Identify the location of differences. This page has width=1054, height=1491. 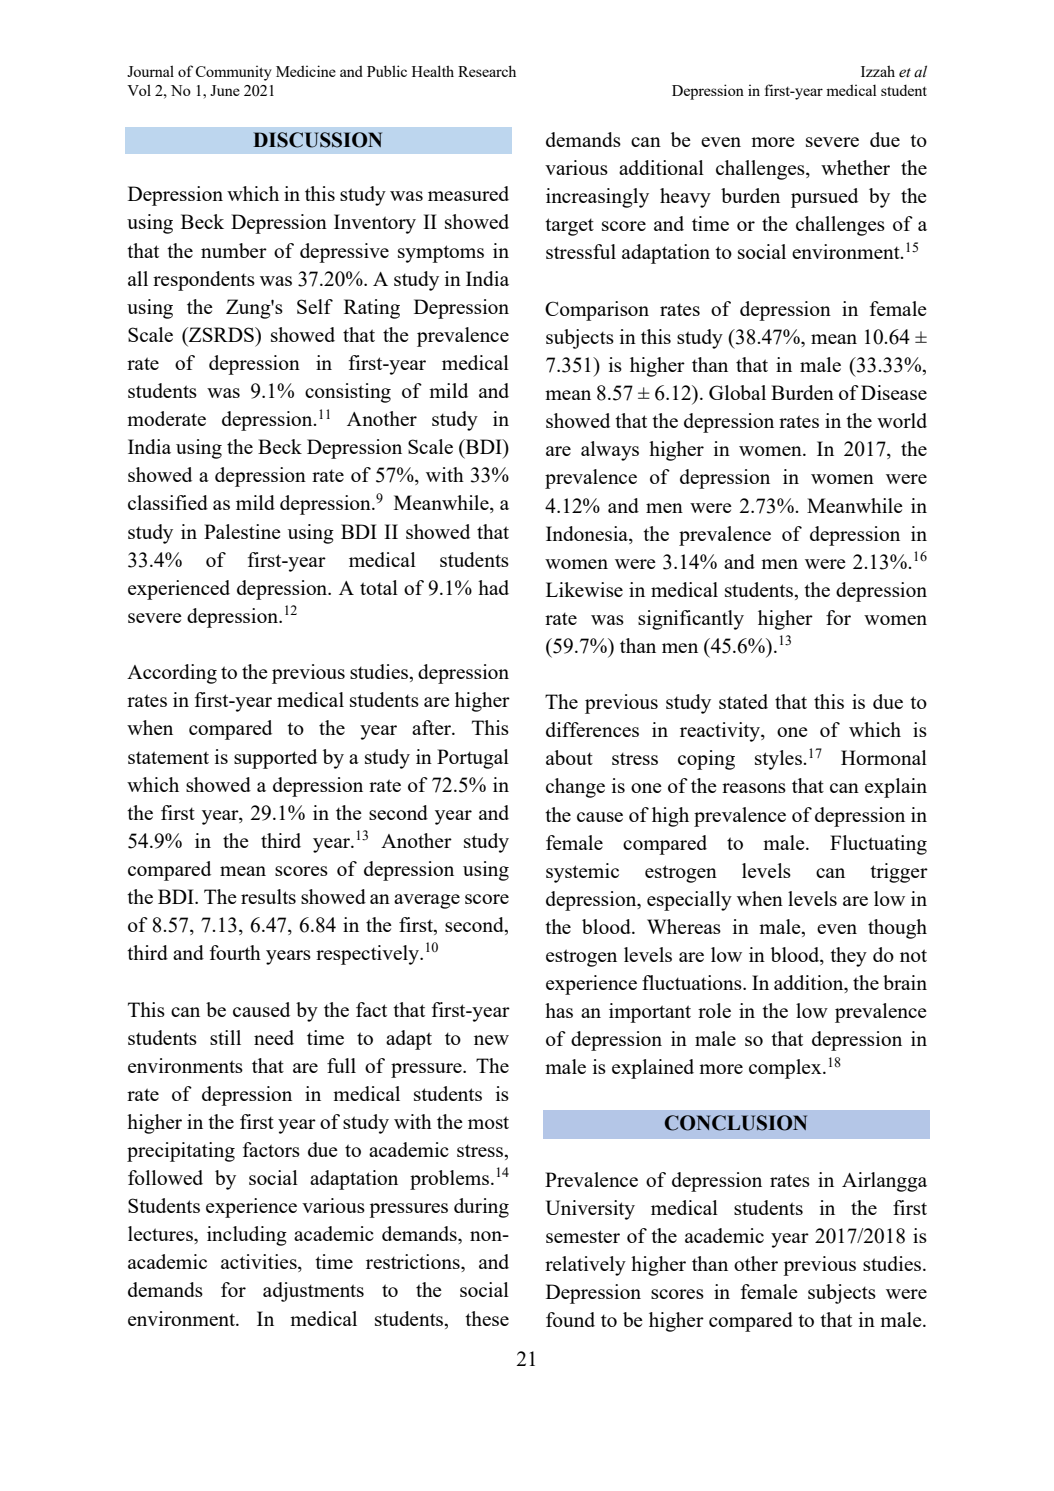
(592, 729).
